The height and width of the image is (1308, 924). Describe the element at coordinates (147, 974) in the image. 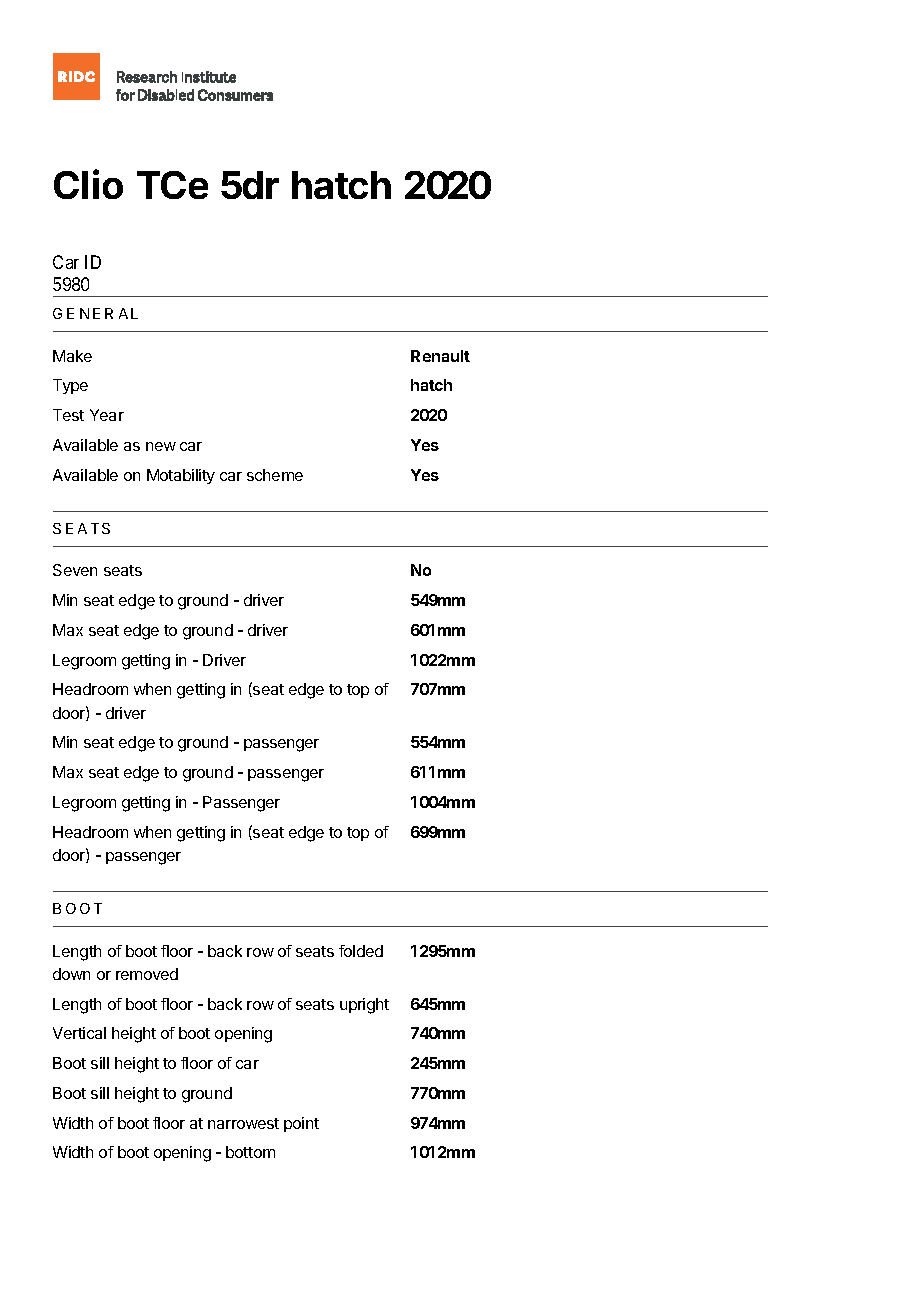

I see `removed` at that location.
